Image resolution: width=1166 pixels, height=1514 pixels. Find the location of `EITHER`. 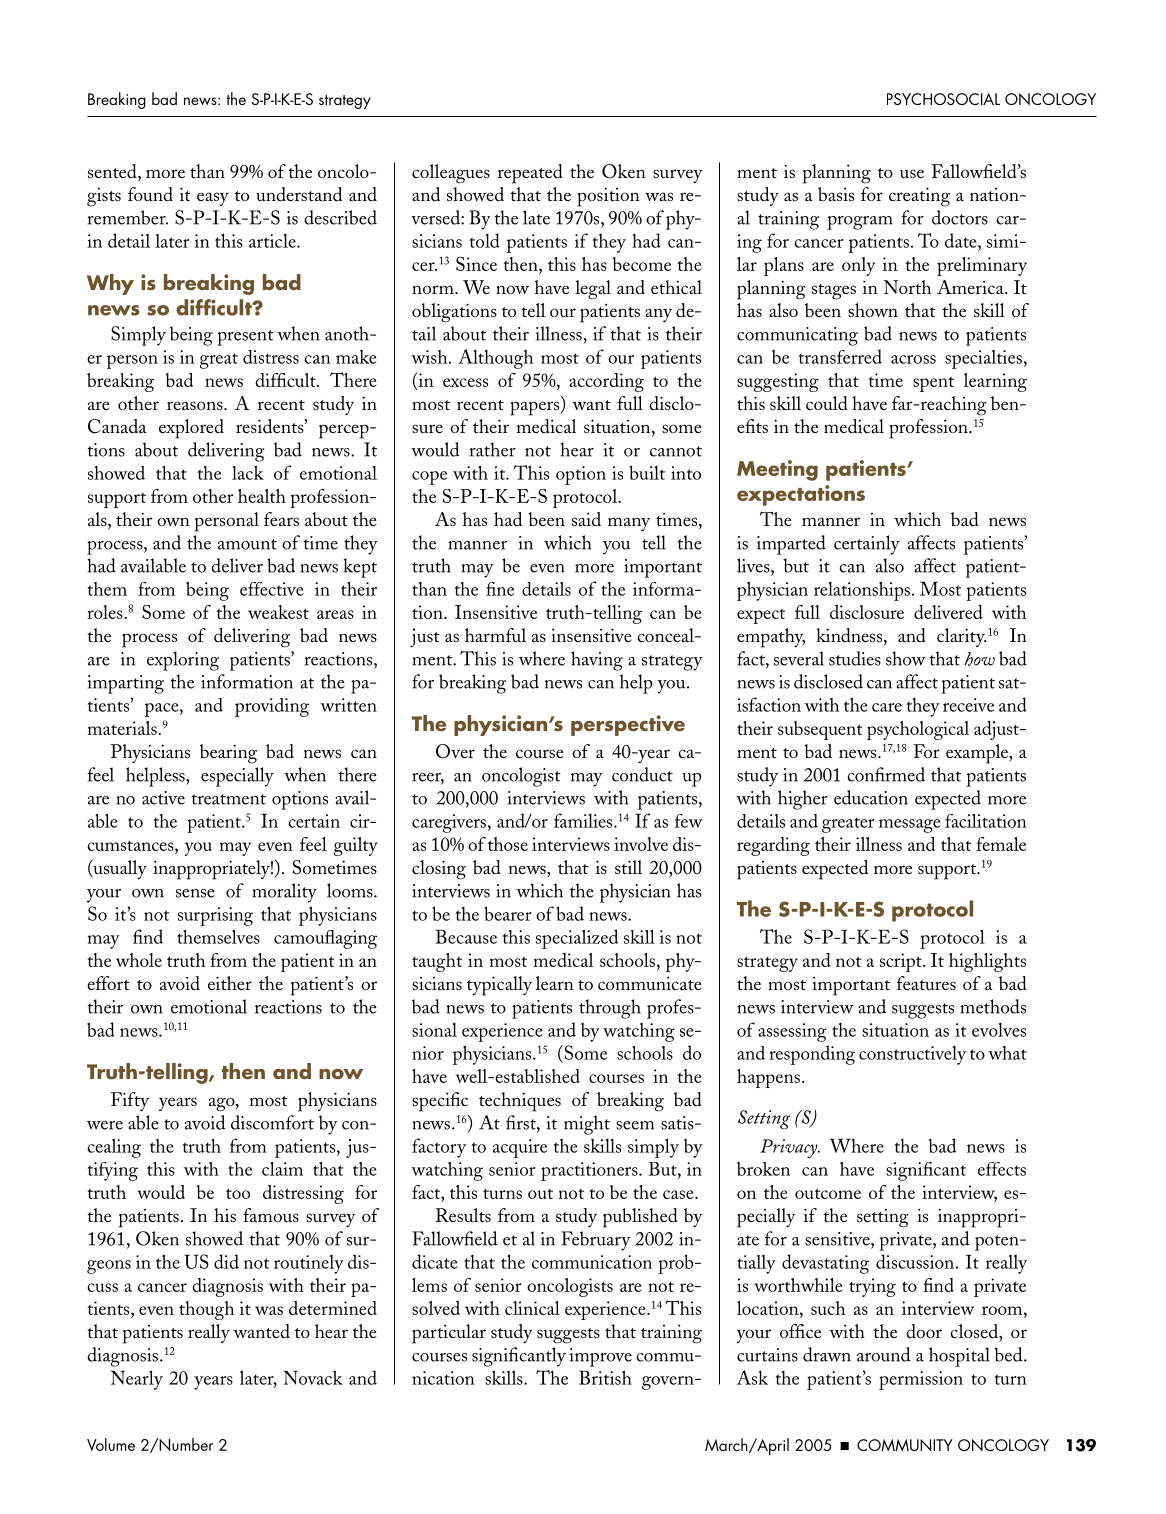

EITHER is located at coordinates (230, 983).
